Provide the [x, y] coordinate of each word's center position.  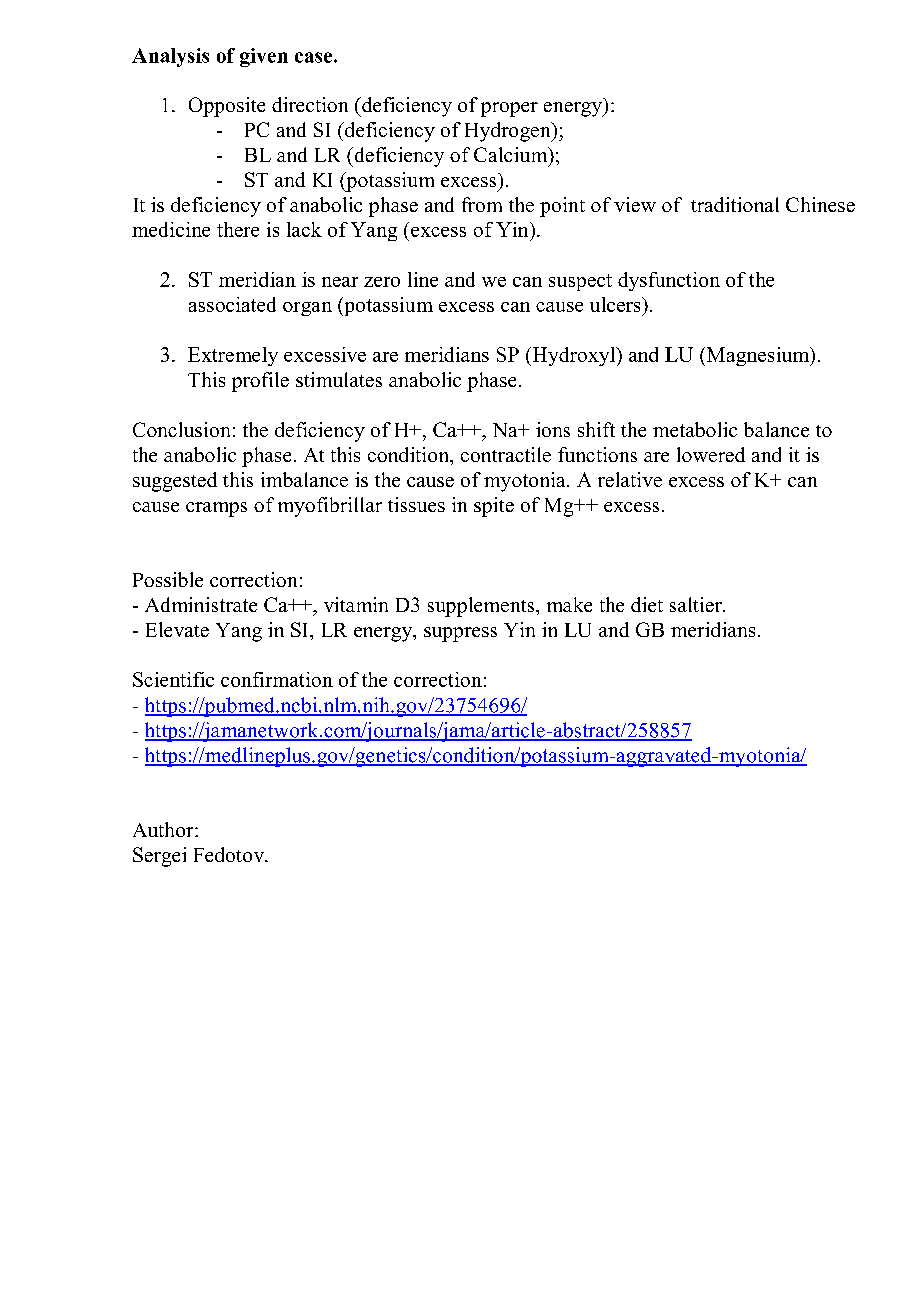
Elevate [177, 629]
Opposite [227, 107]
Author [164, 829]
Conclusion [181, 429]
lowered [711, 454]
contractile [506, 454]
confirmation [277, 679]
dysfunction [669, 281]
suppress [460, 634]
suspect [580, 282]
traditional [735, 204]
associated [232, 304]
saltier [697, 604]
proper [509, 109]
